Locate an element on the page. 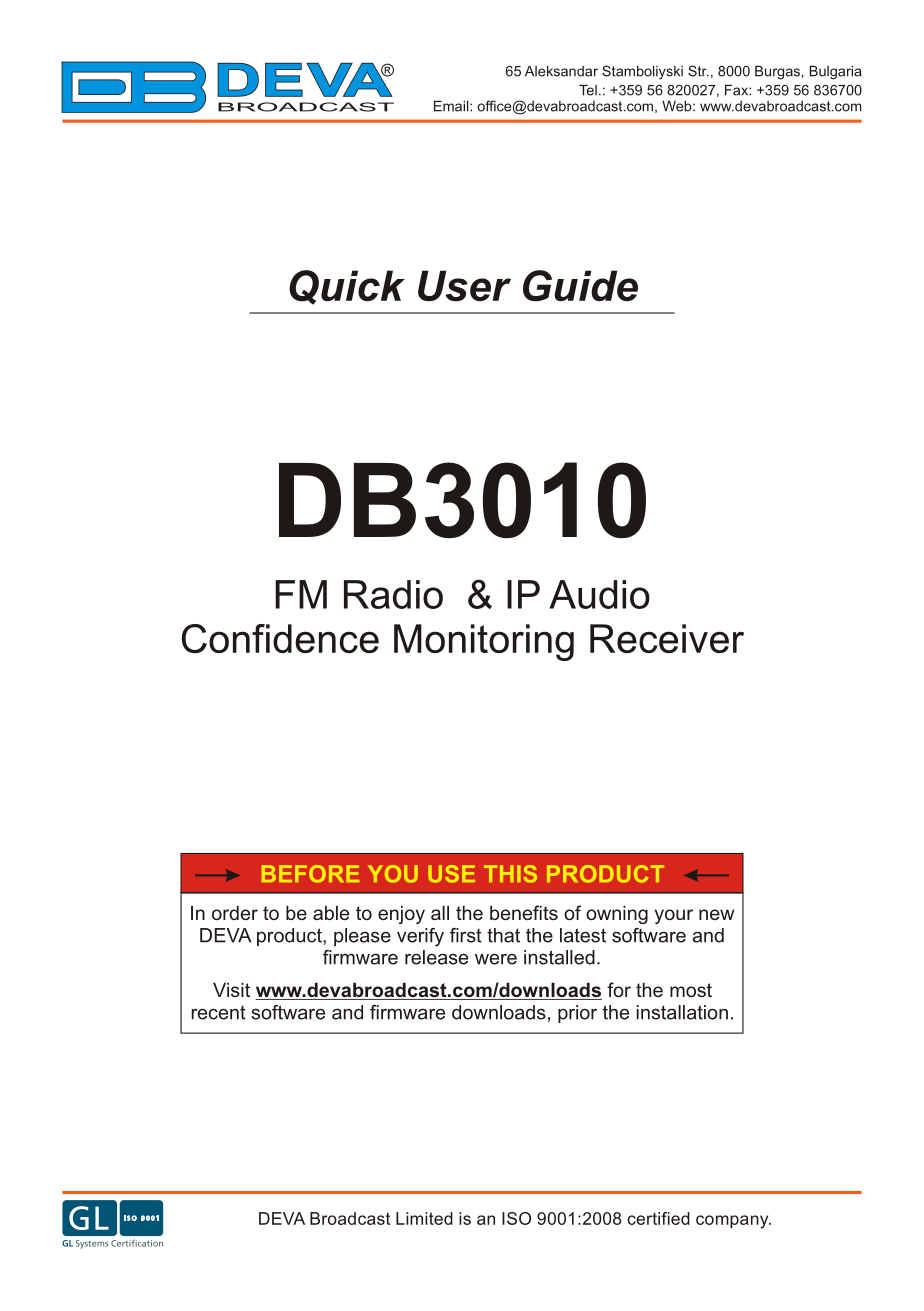  Receiver is located at coordinates (667, 638).
